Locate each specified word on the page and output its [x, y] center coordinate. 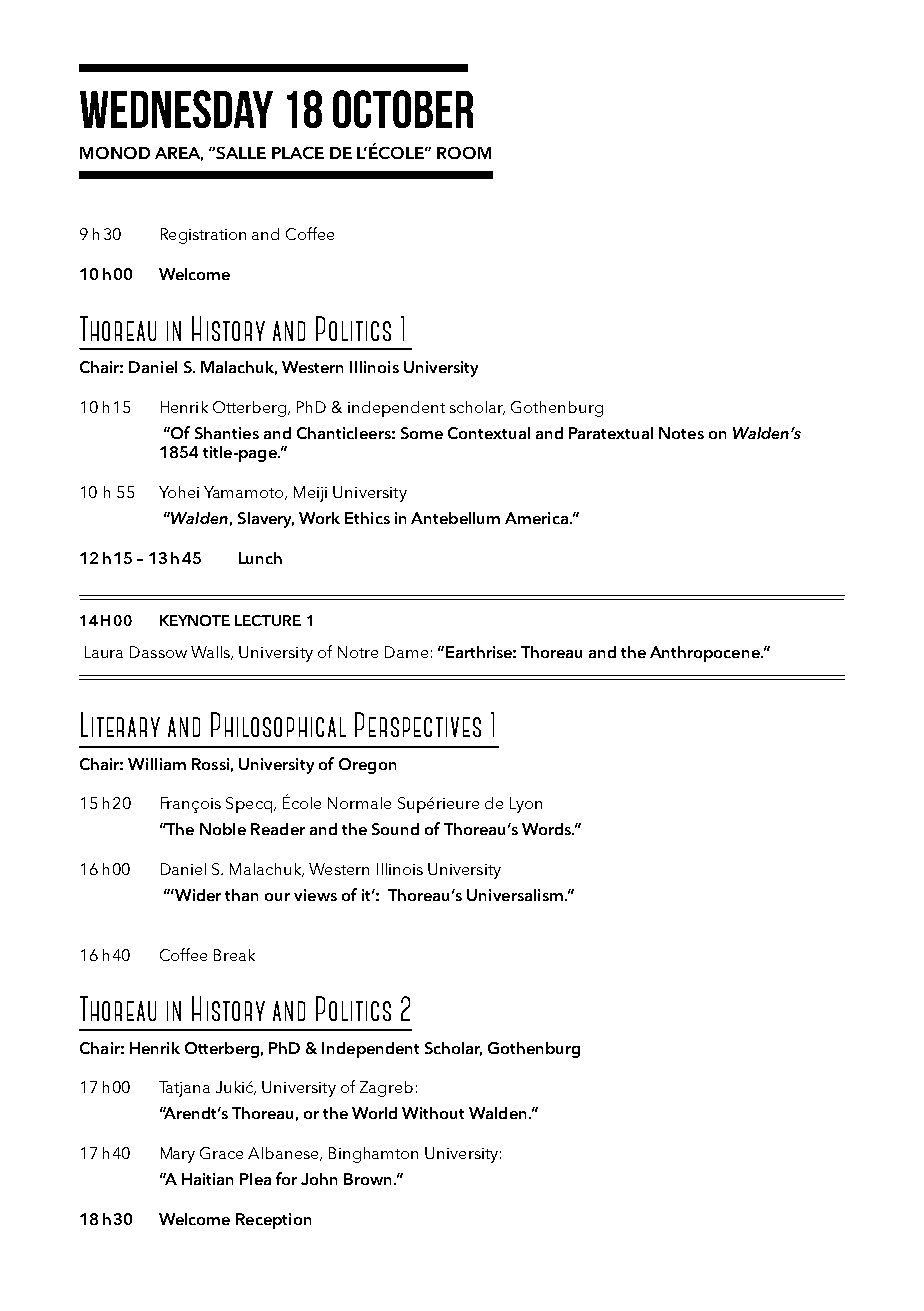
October [403, 109]
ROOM [464, 153]
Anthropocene [706, 654]
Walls [212, 653]
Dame [406, 652]
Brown [367, 1179]
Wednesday [176, 109]
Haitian [207, 1179]
